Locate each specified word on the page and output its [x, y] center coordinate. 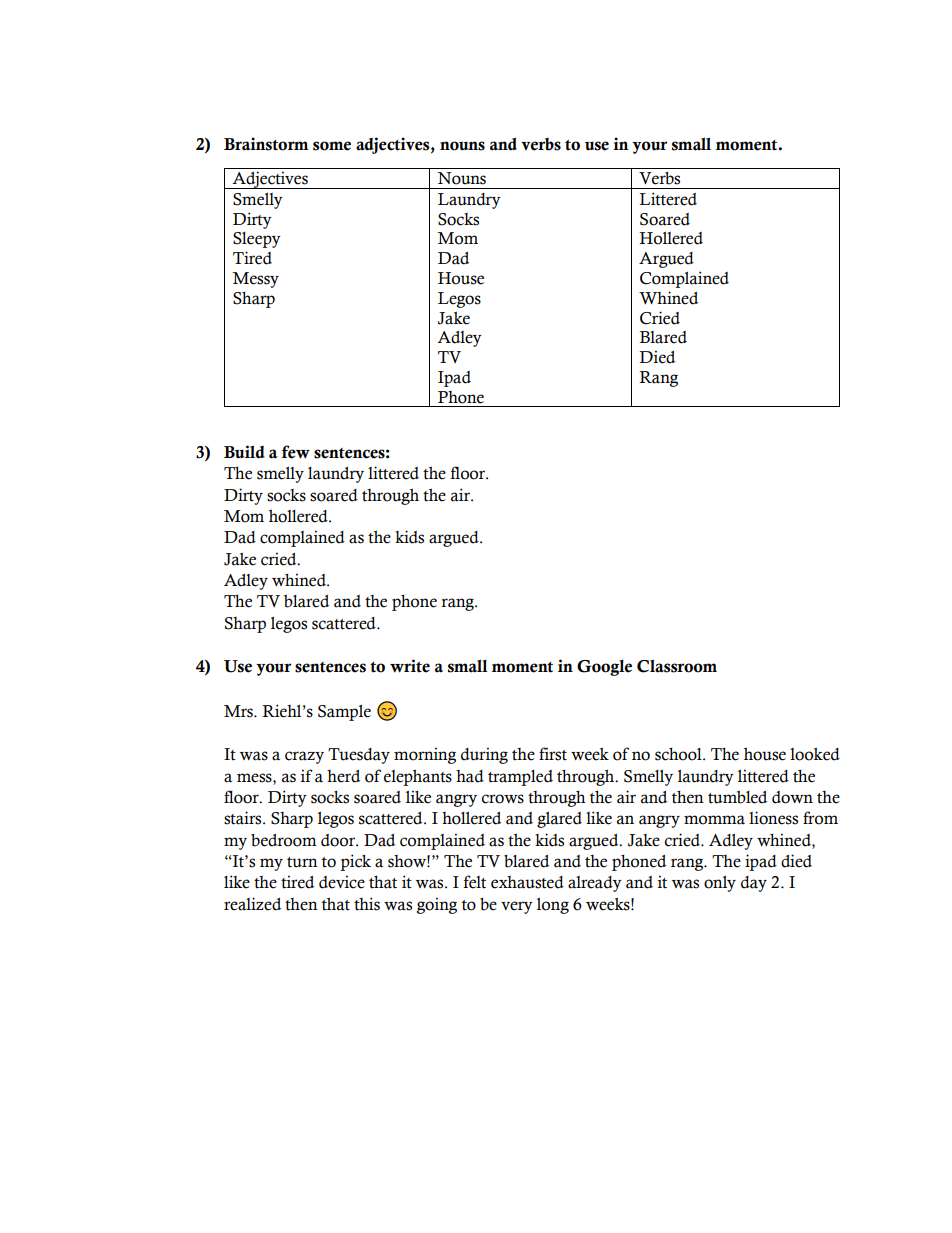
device [342, 882]
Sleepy [257, 240]
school [679, 754]
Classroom [677, 666]
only [720, 884]
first [553, 754]
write [410, 666]
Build [244, 452]
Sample [344, 713]
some [332, 146]
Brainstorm [266, 144]
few [296, 452]
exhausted [527, 882]
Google [604, 668]
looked [815, 754]
